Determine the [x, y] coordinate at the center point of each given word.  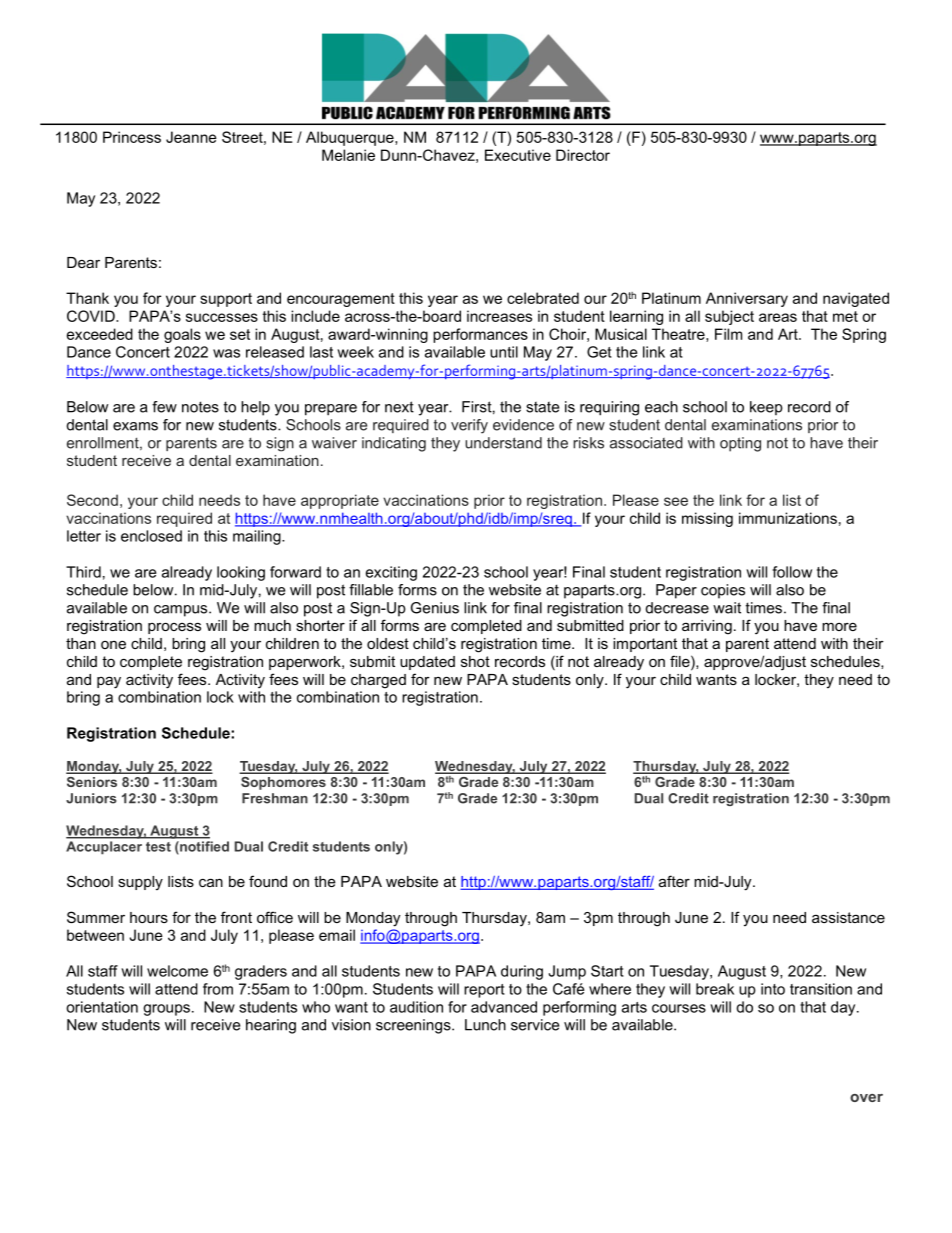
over [866, 1098]
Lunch [485, 1025]
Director [583, 155]
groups [166, 1010]
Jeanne [191, 137]
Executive [518, 155]
